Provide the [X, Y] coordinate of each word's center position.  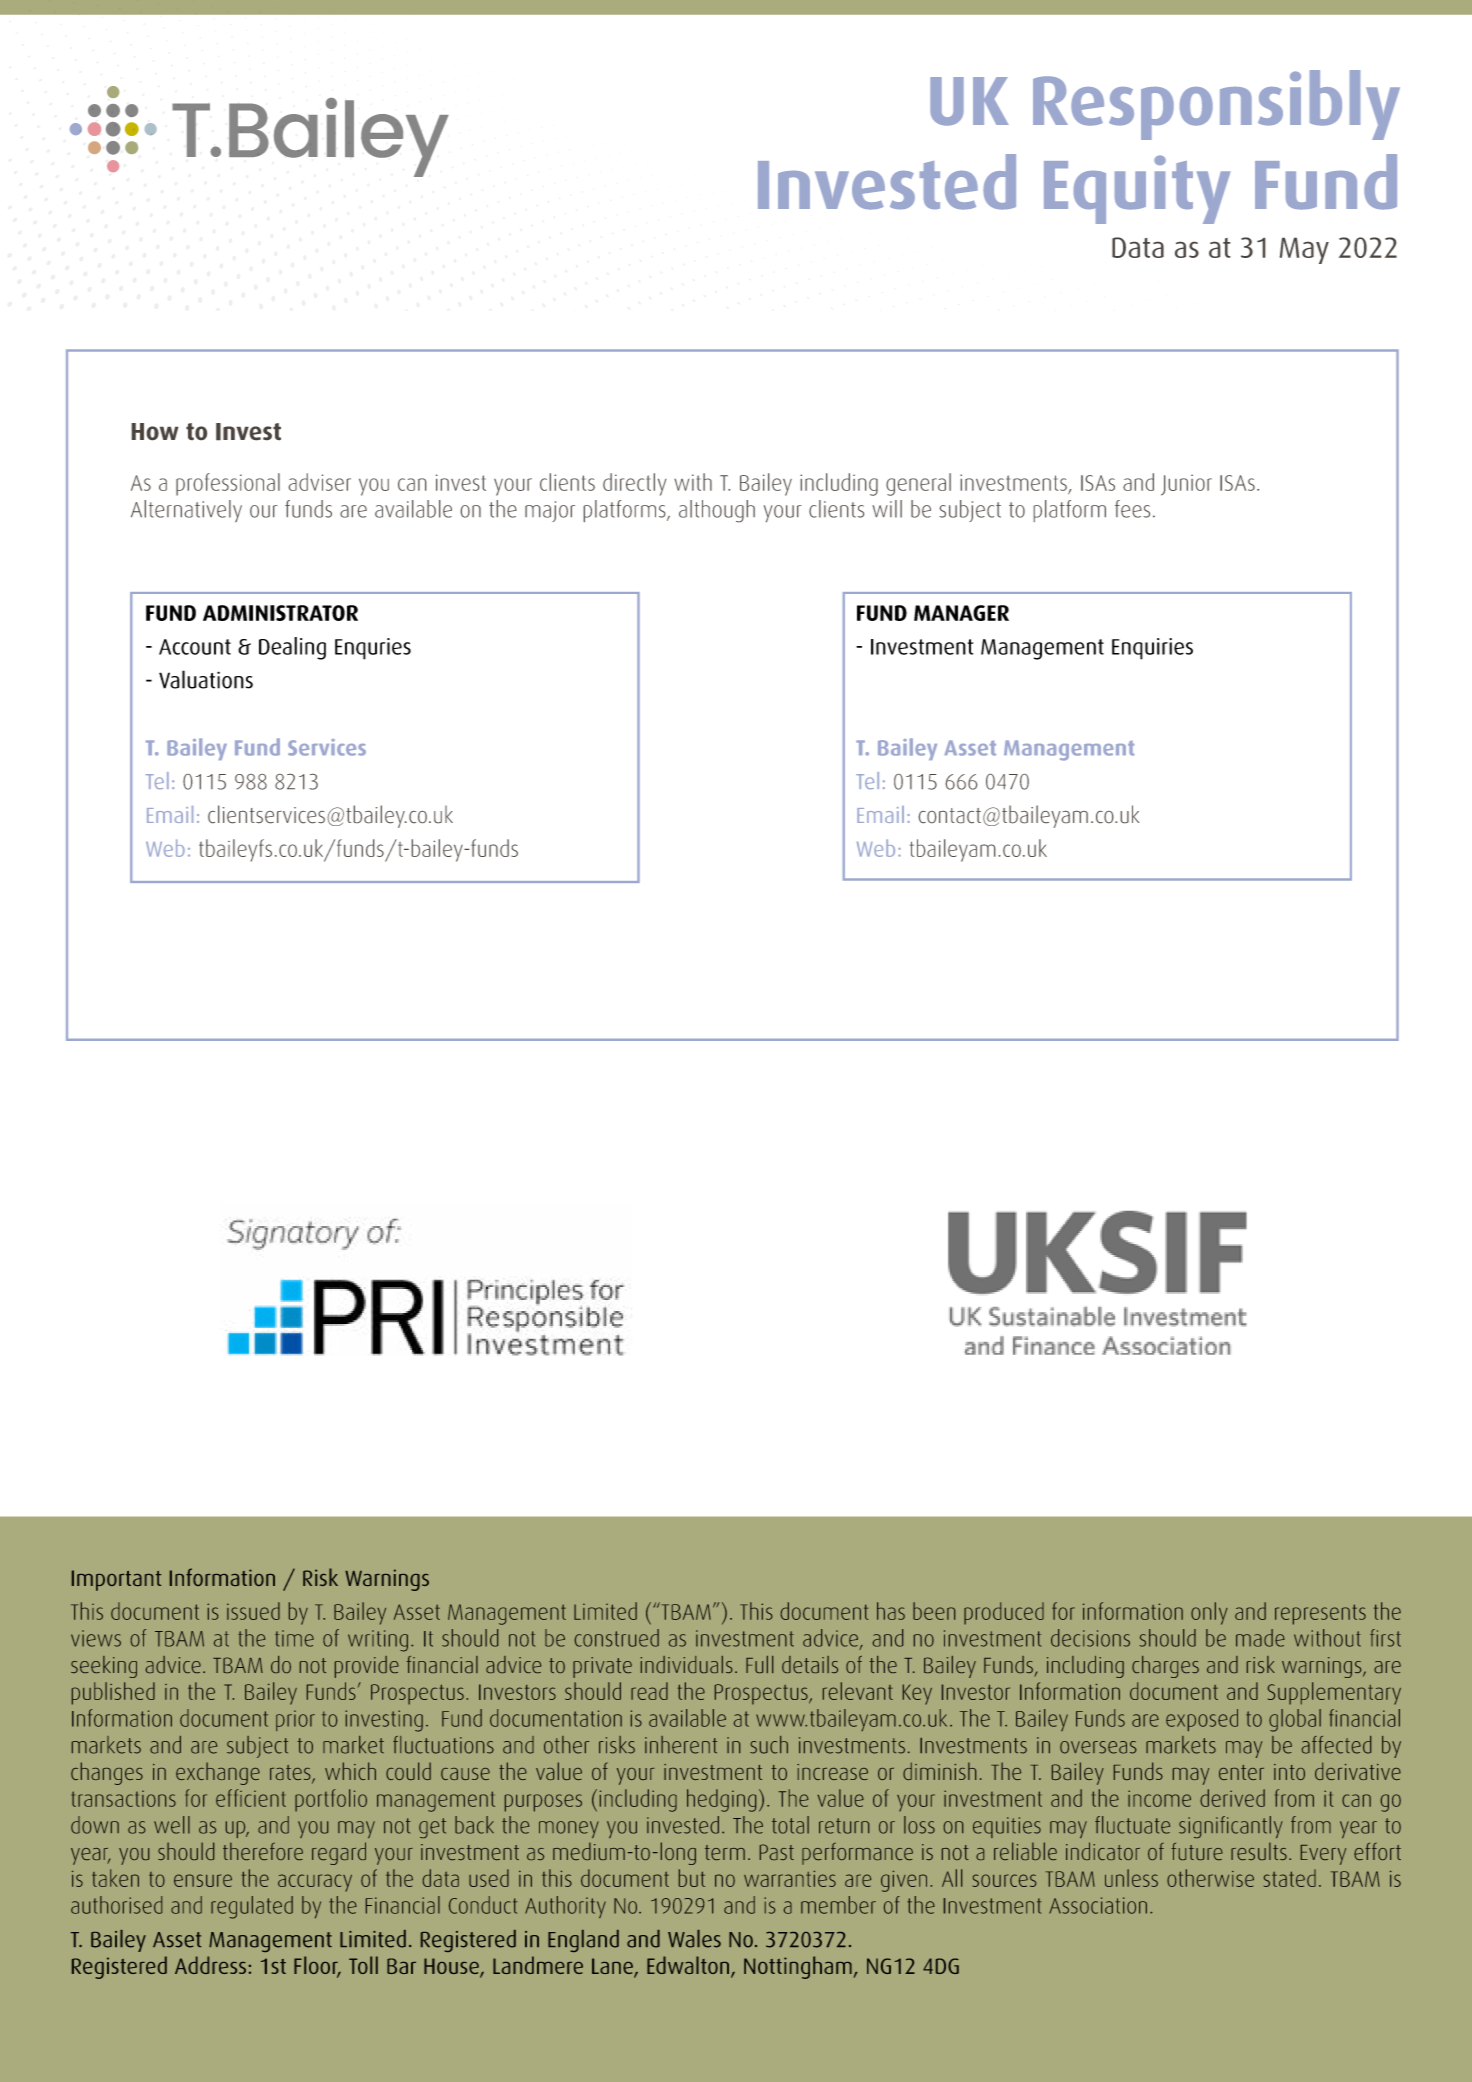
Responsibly [1216, 105]
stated [1290, 1878]
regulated [252, 1907]
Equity [1137, 189]
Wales [694, 1939]
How [155, 431]
